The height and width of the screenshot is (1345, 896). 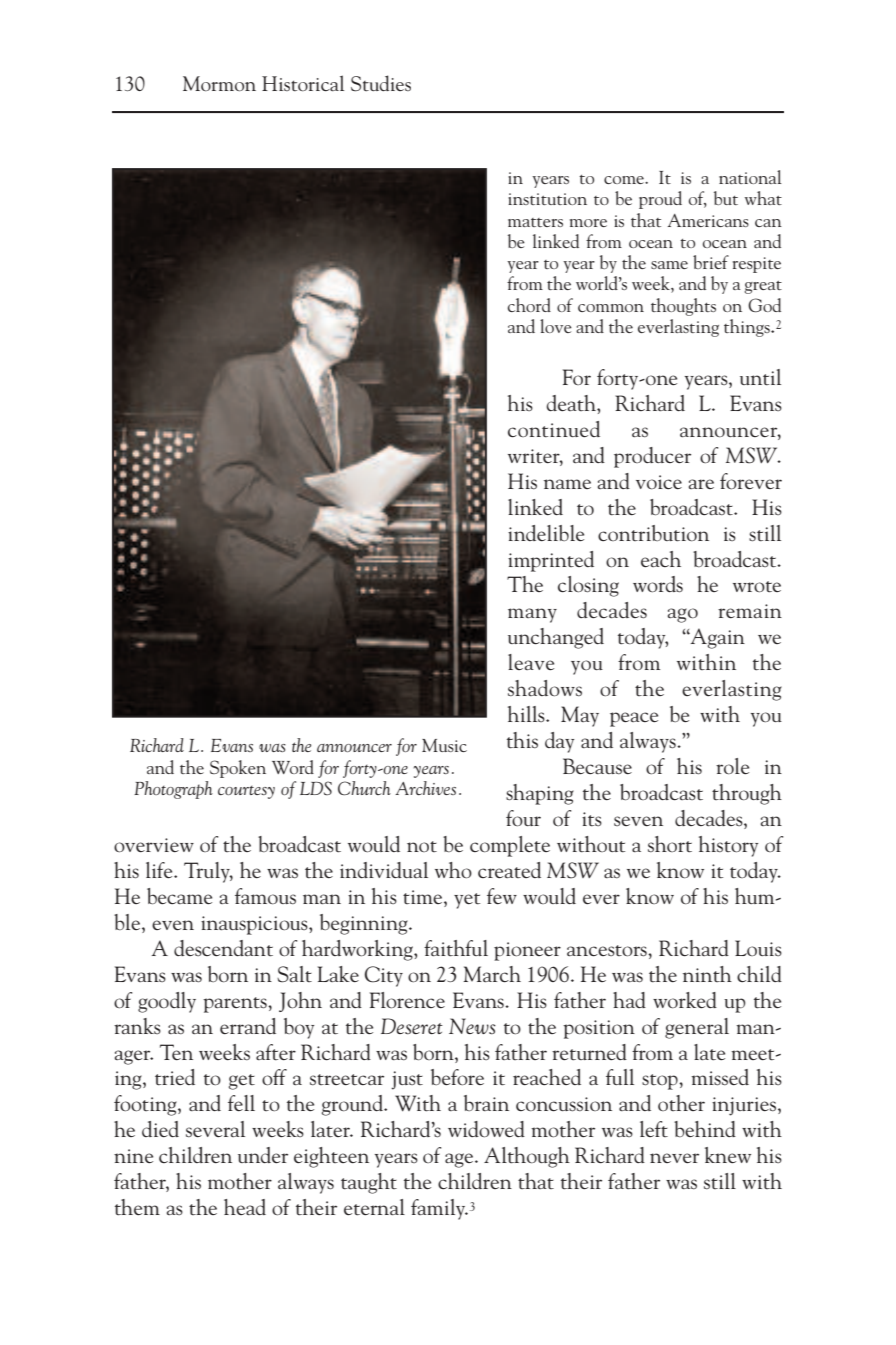 I want to click on descendant, so click(x=223, y=948).
